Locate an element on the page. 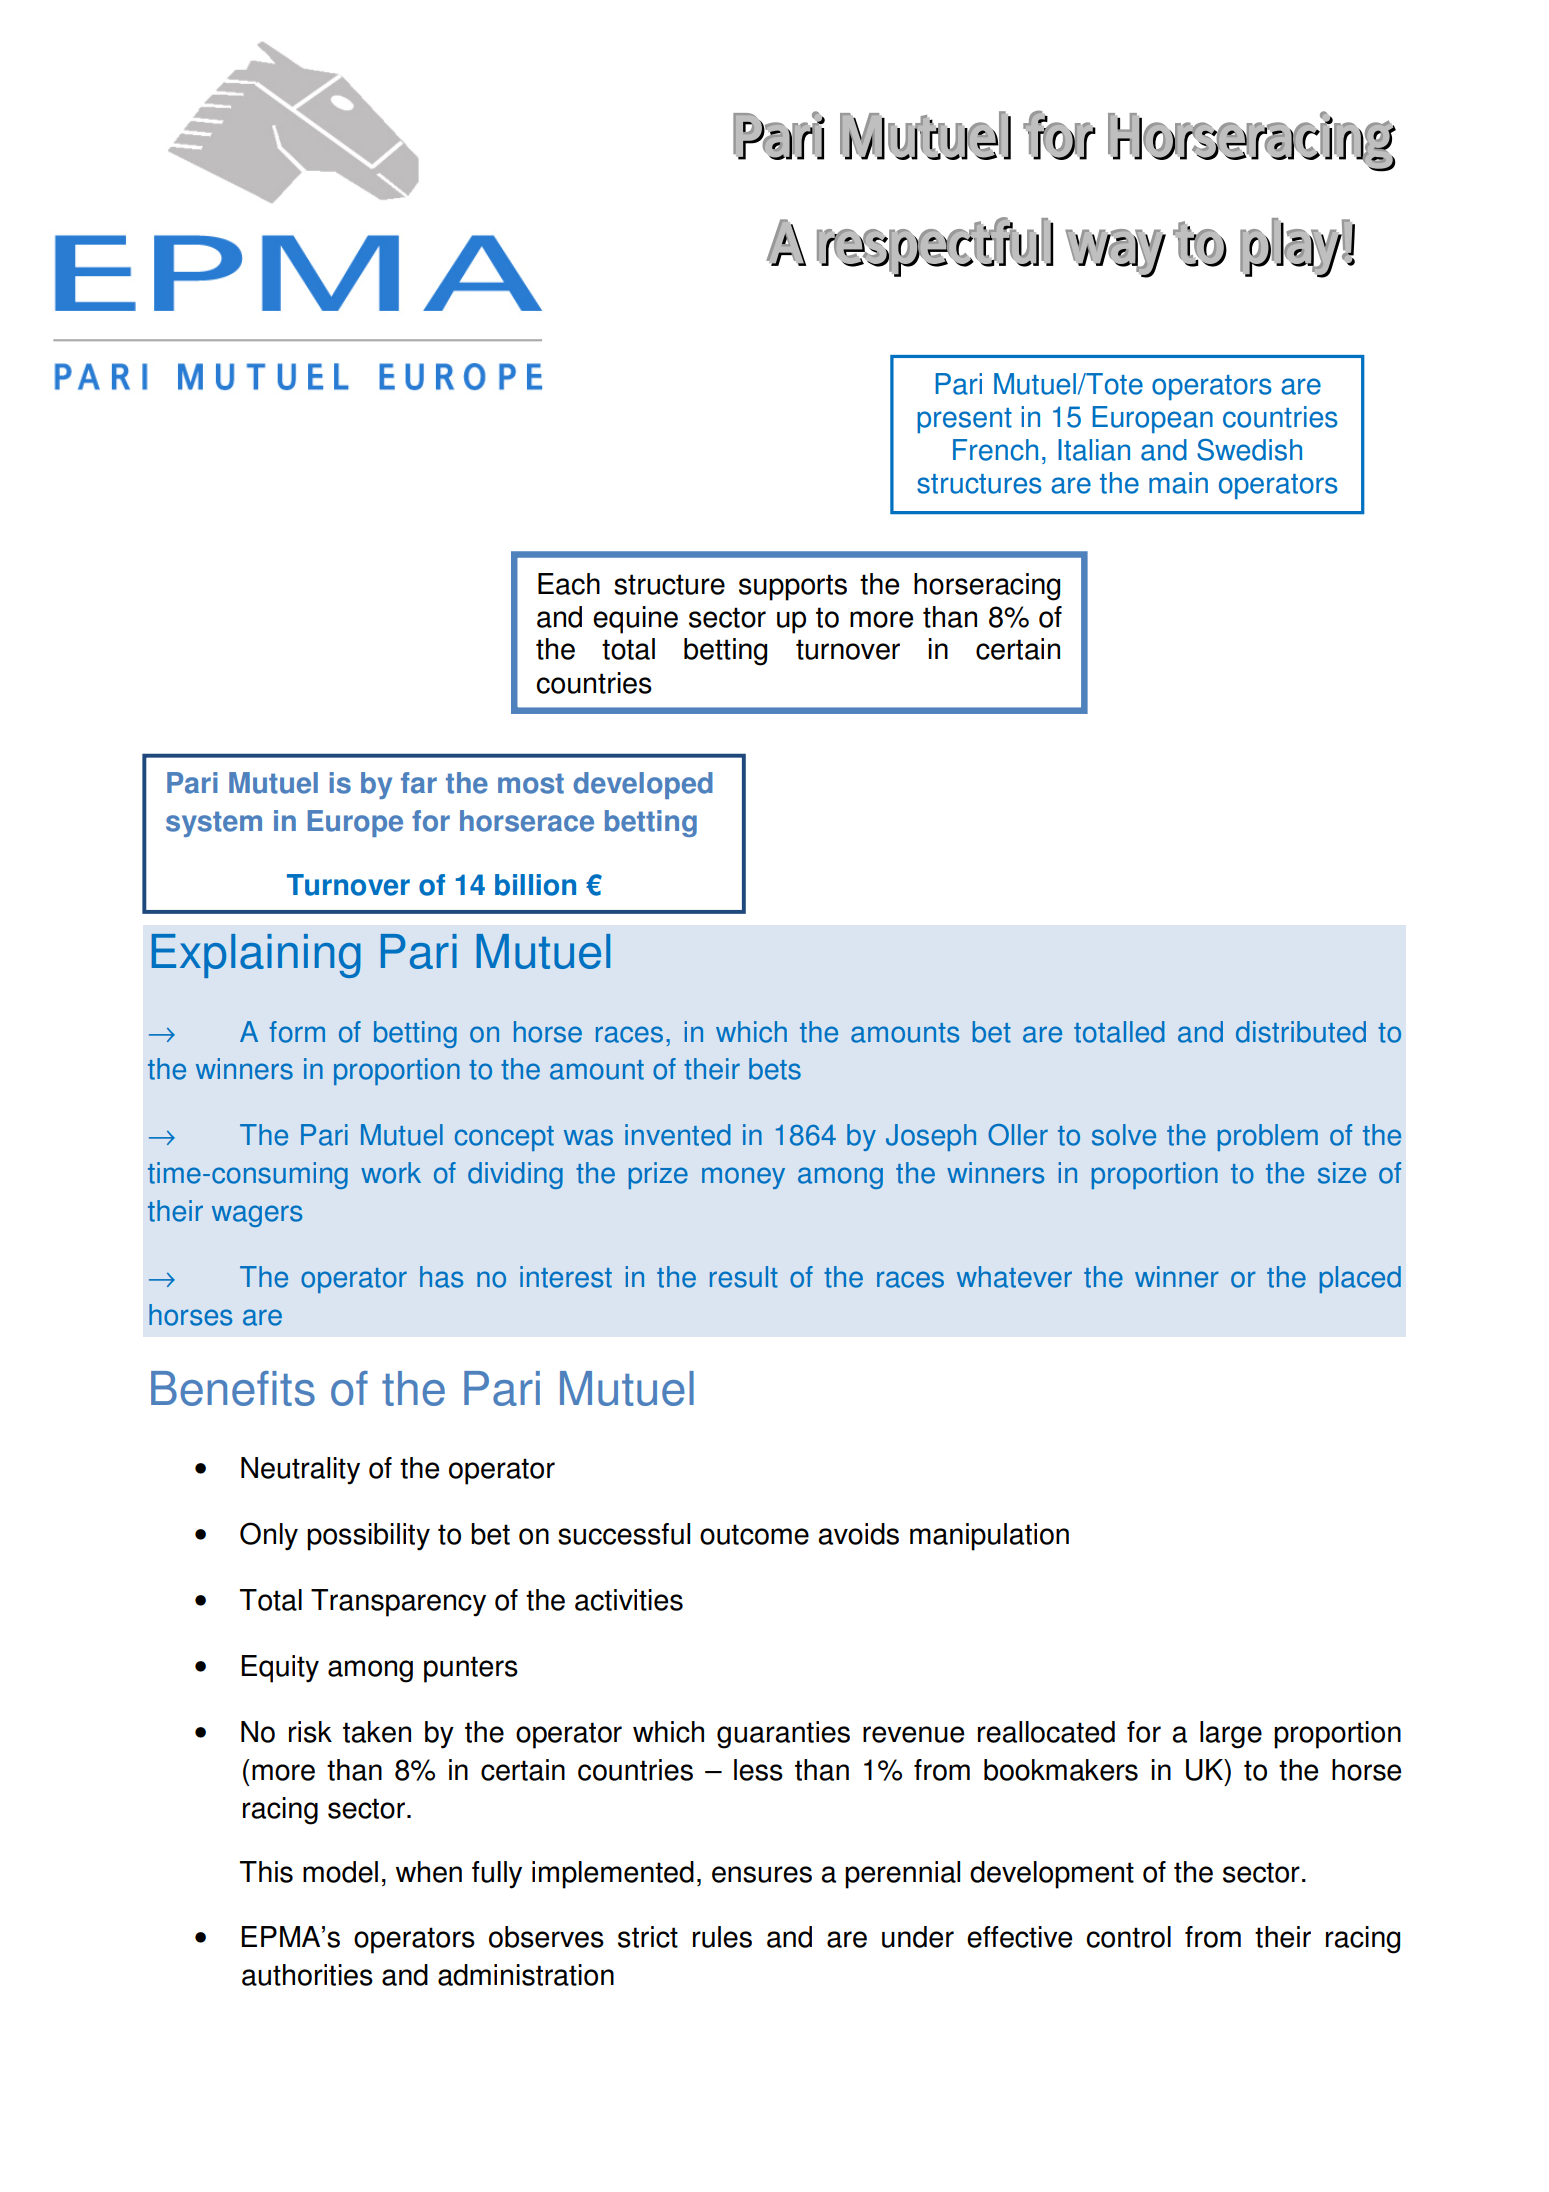 This image has width=1549, height=2192. Swedish is located at coordinates (1249, 450).
